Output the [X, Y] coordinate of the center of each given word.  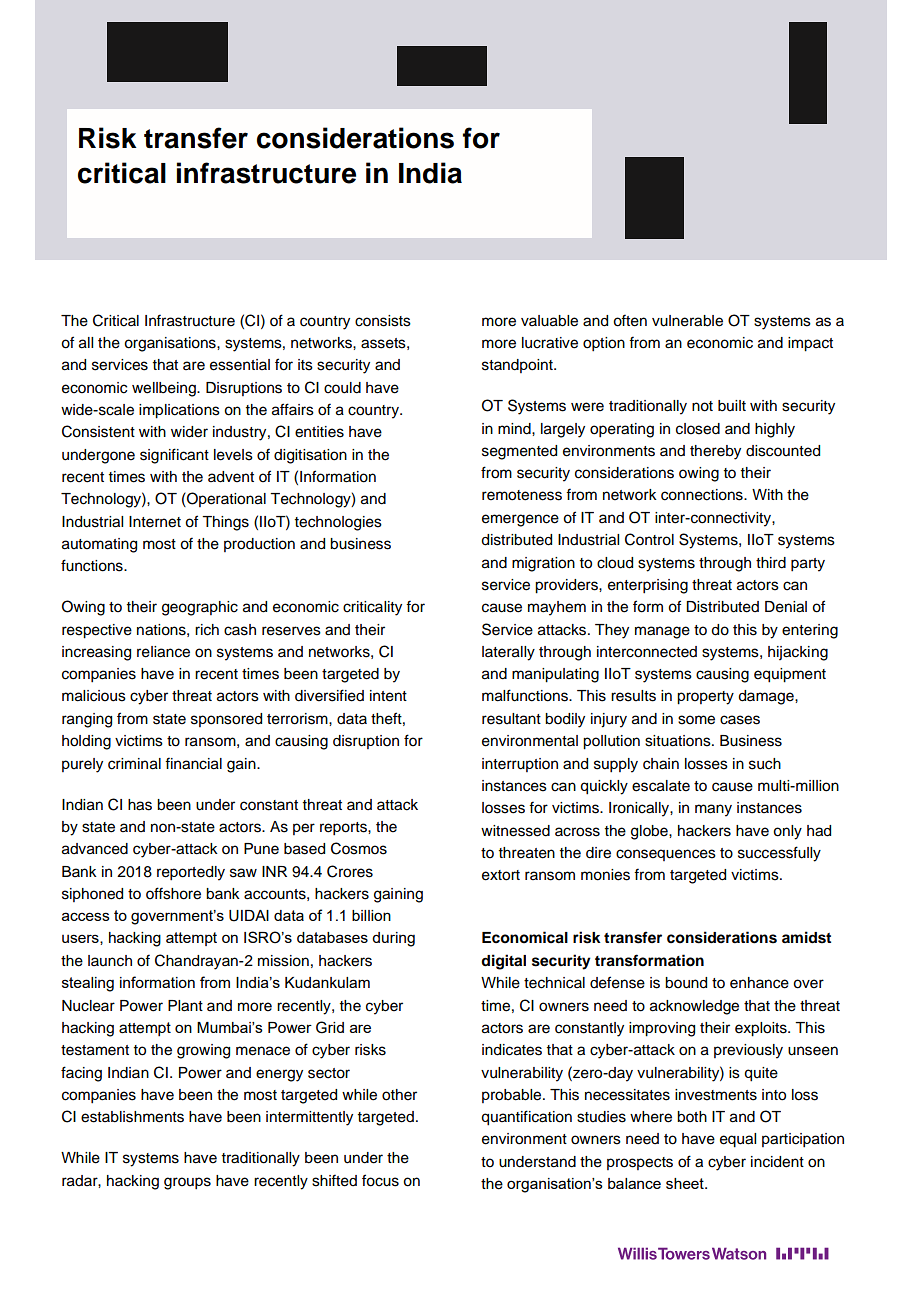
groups [187, 1183]
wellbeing [165, 389]
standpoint [518, 366]
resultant [511, 719]
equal [738, 1140]
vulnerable [687, 321]
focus [380, 1180]
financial [193, 763]
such [765, 764]
